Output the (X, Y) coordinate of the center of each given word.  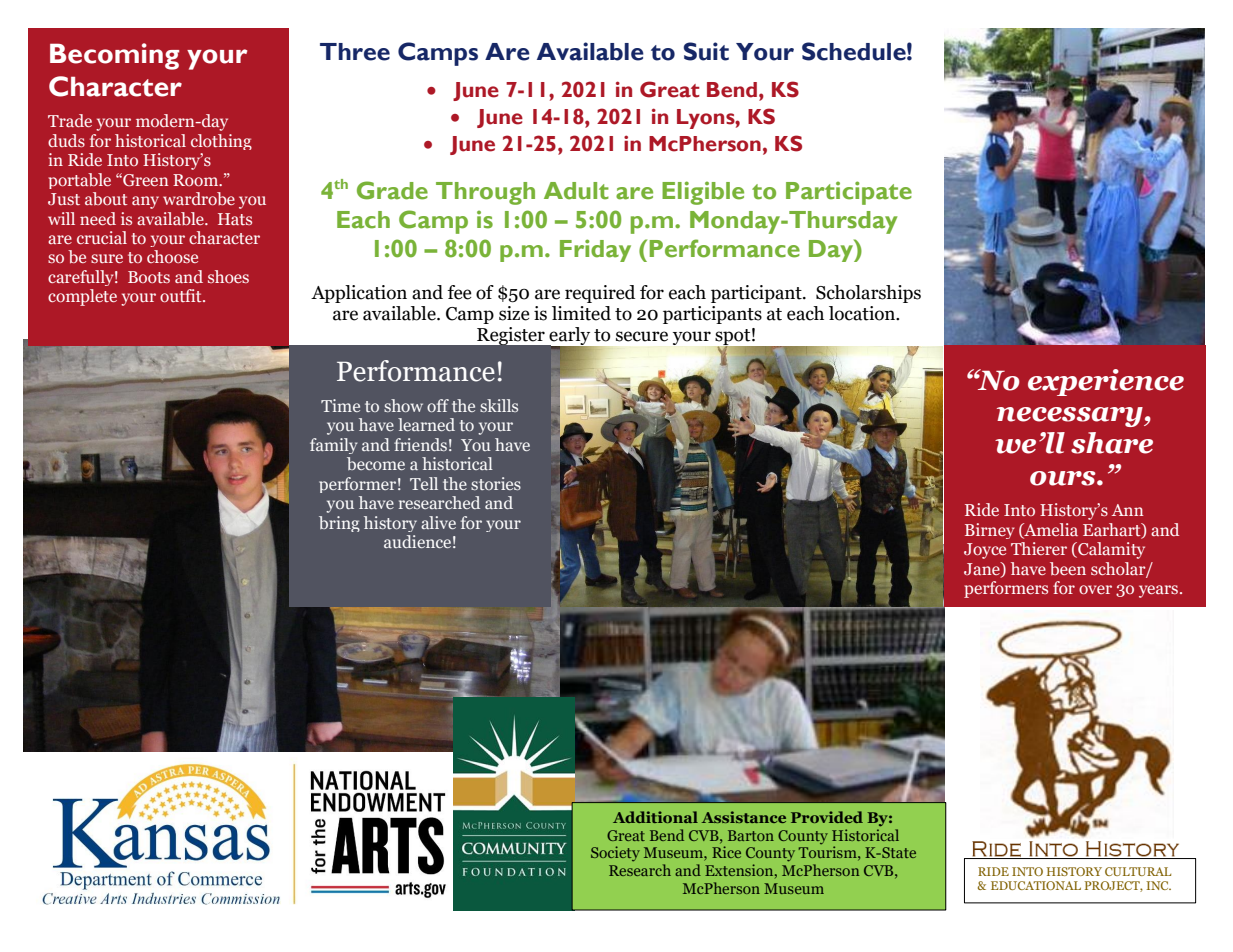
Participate (849, 193)
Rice (726, 852)
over (1095, 589)
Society (615, 853)
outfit (182, 295)
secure (642, 336)
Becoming (114, 56)
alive (438, 522)
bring (339, 524)
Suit (706, 51)
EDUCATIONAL (1036, 885)
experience (1106, 382)
